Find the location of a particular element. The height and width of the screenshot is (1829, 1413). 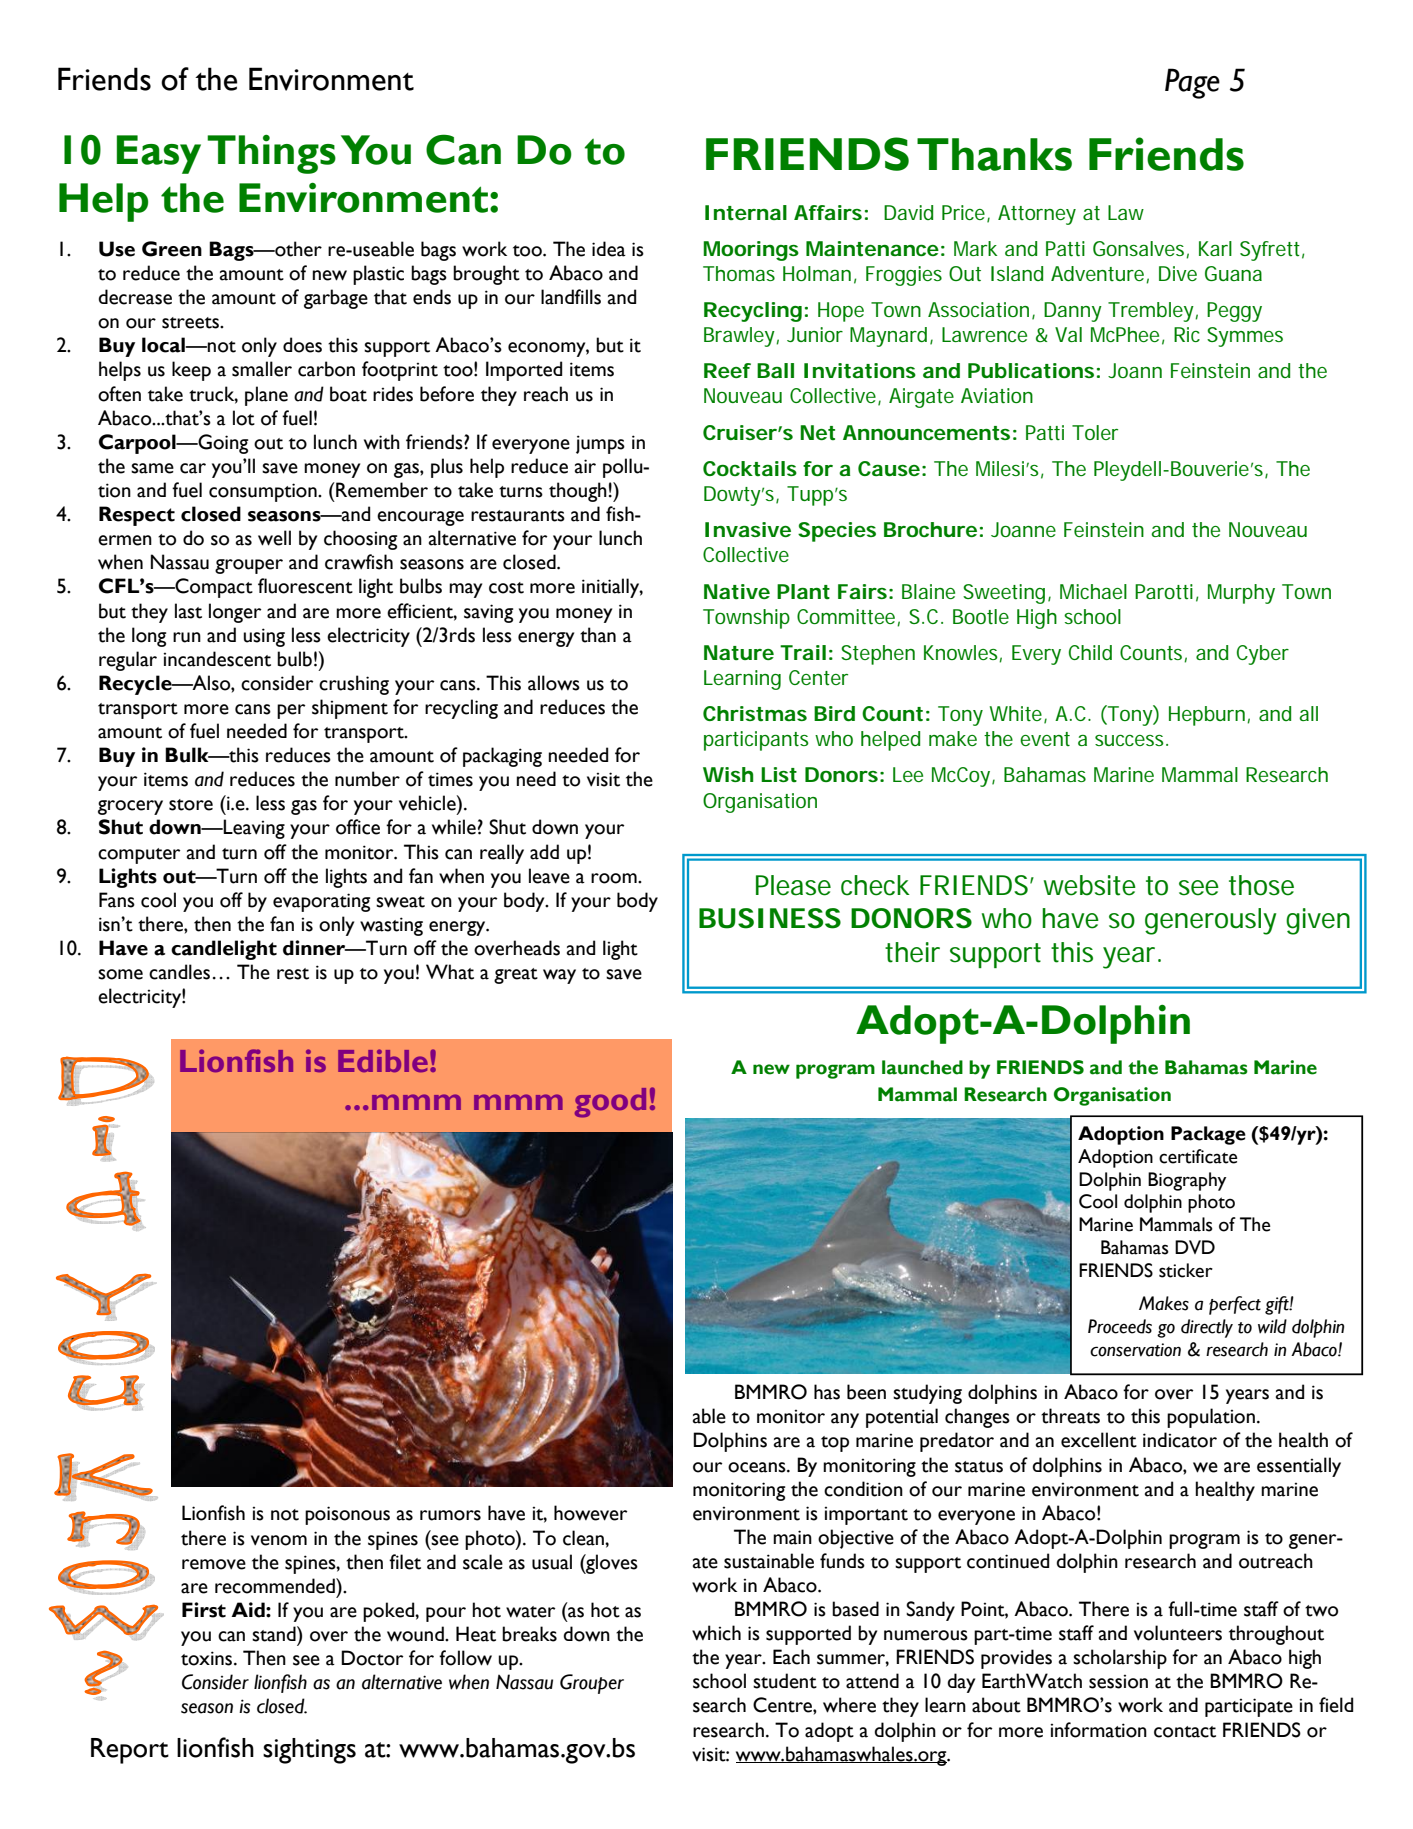

Things is located at coordinates (271, 154).
